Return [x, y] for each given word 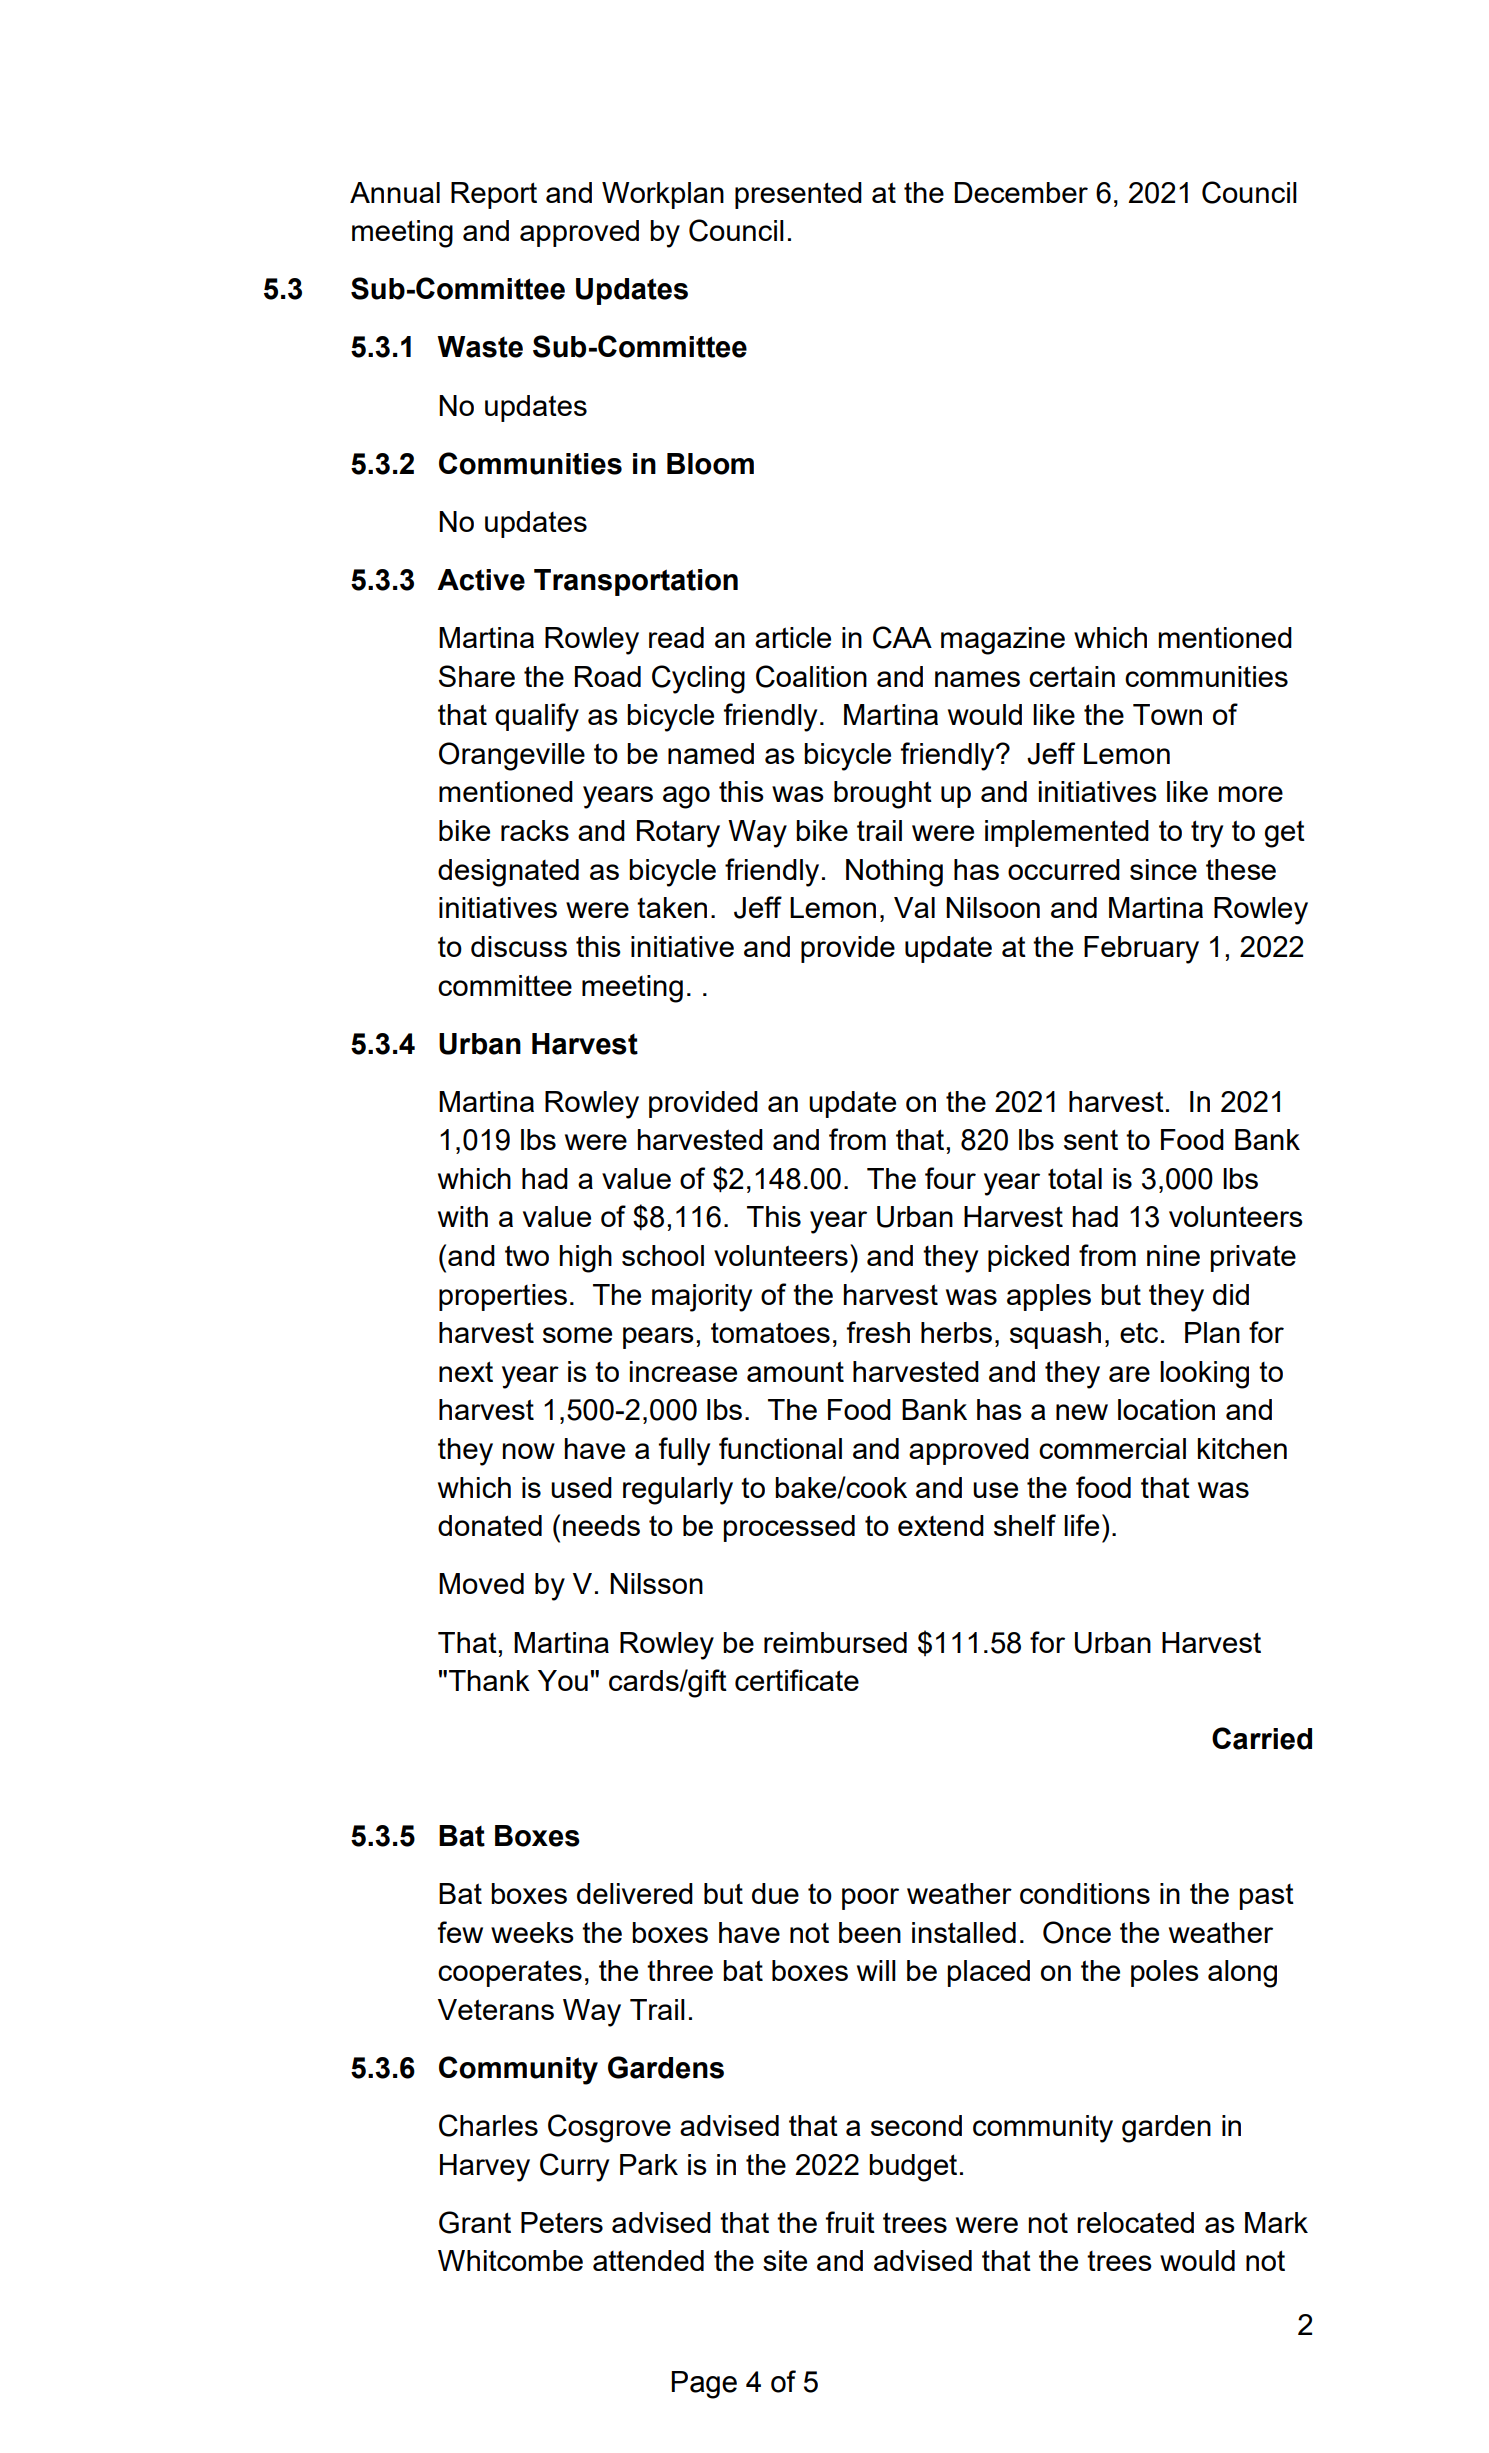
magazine [1003, 641]
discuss [519, 946]
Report [494, 195]
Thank [489, 1680]
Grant [475, 2222]
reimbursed [835, 1642]
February [1141, 950]
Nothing [894, 873]
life [1081, 1525]
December [1021, 192]
